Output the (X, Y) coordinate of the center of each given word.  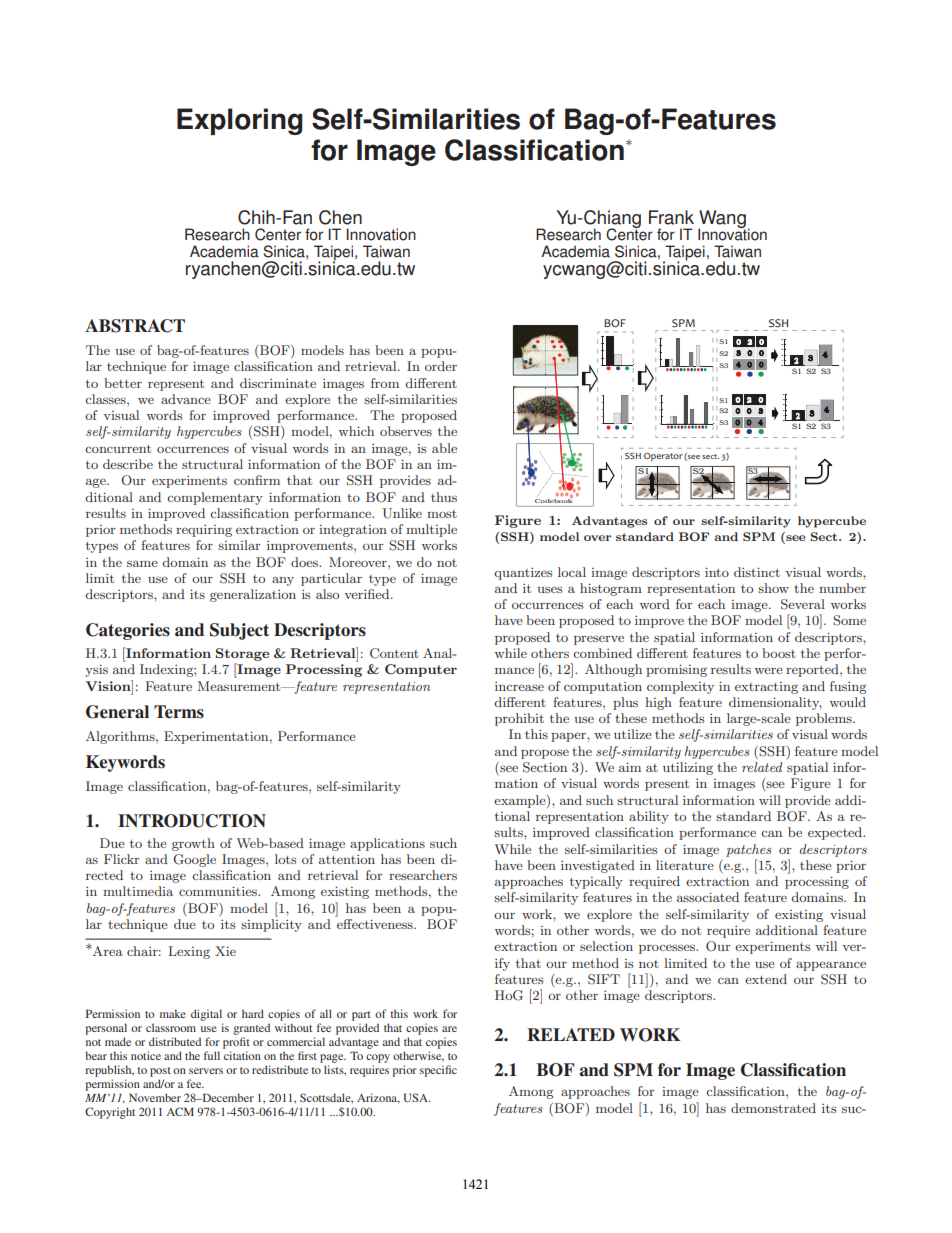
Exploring (239, 121)
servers (206, 1071)
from (385, 383)
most (442, 514)
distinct (757, 572)
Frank (671, 217)
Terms (179, 712)
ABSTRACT (135, 326)
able (444, 448)
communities (219, 891)
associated (708, 897)
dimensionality (775, 703)
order (441, 366)
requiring (204, 531)
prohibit (519, 719)
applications (387, 844)
